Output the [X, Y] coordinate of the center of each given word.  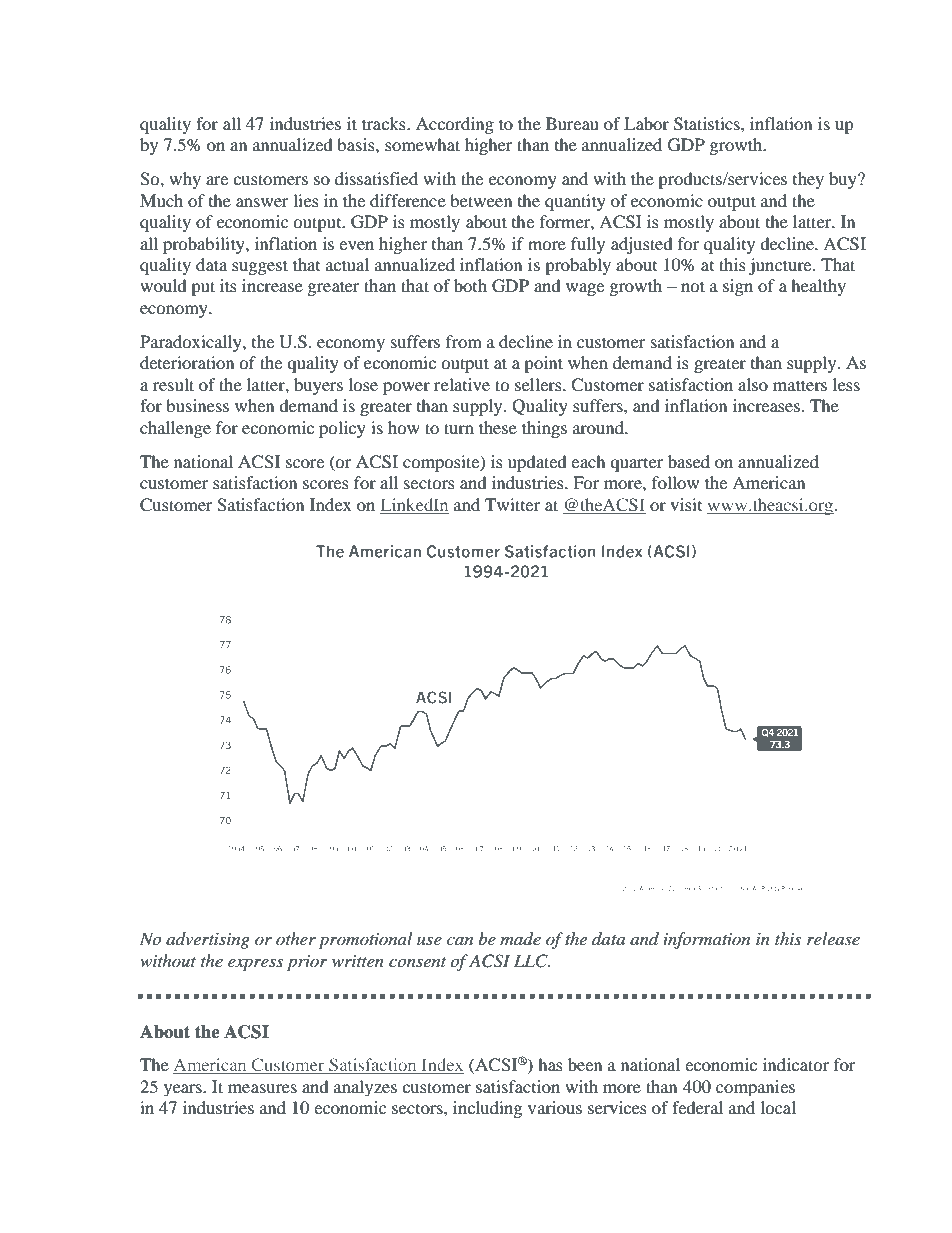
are [217, 180]
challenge [175, 429]
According [455, 125]
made [520, 939]
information [707, 940]
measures [262, 1088]
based [689, 461]
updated [537, 463]
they [808, 180]
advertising [208, 940]
